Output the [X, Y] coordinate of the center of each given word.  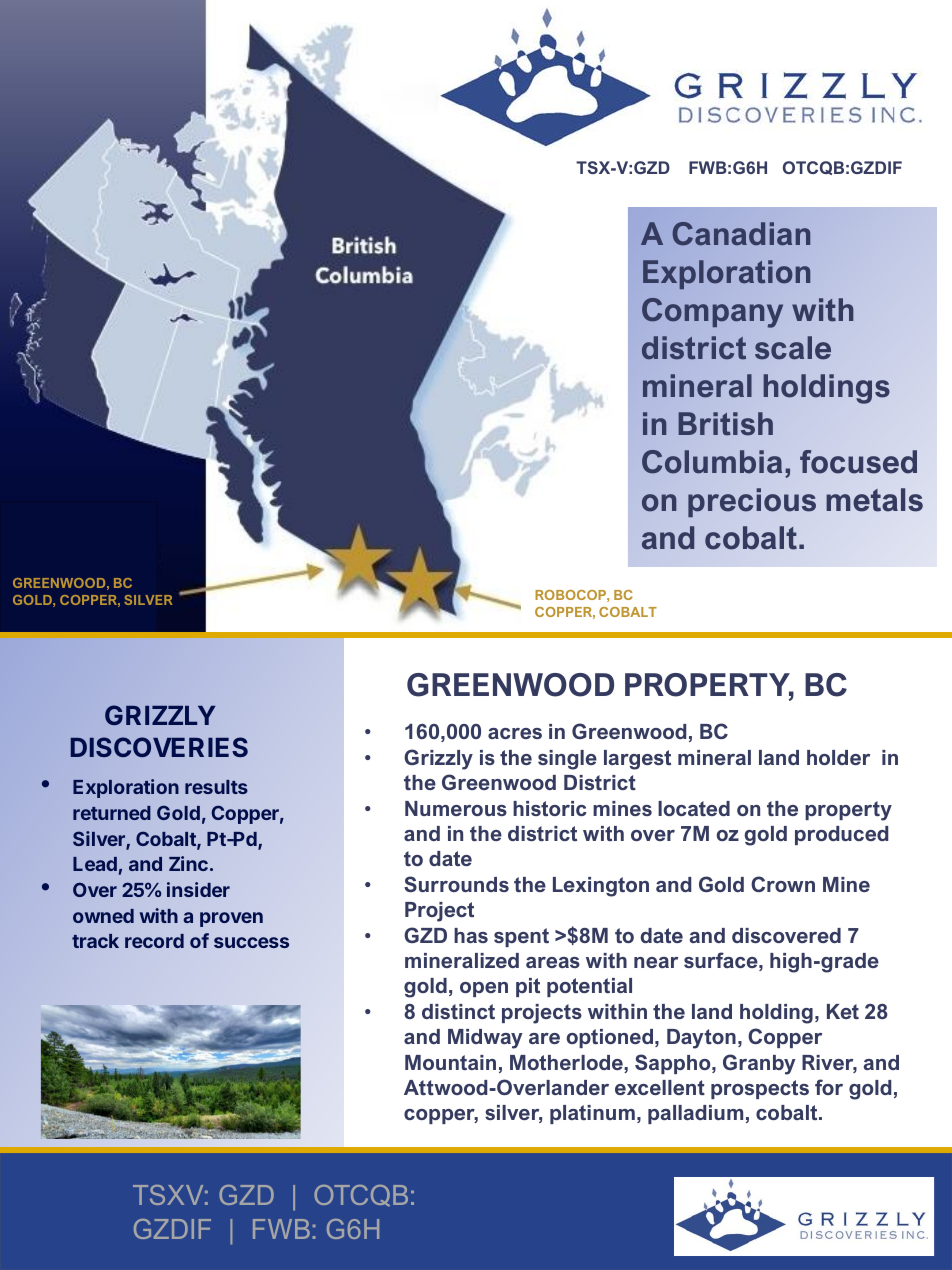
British [725, 424]
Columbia [712, 462]
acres [515, 733]
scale [793, 348]
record [154, 941]
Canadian [741, 233]
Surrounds [456, 884]
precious [752, 502]
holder [838, 757]
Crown [783, 884]
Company [712, 313]
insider [198, 889]
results [216, 787]
